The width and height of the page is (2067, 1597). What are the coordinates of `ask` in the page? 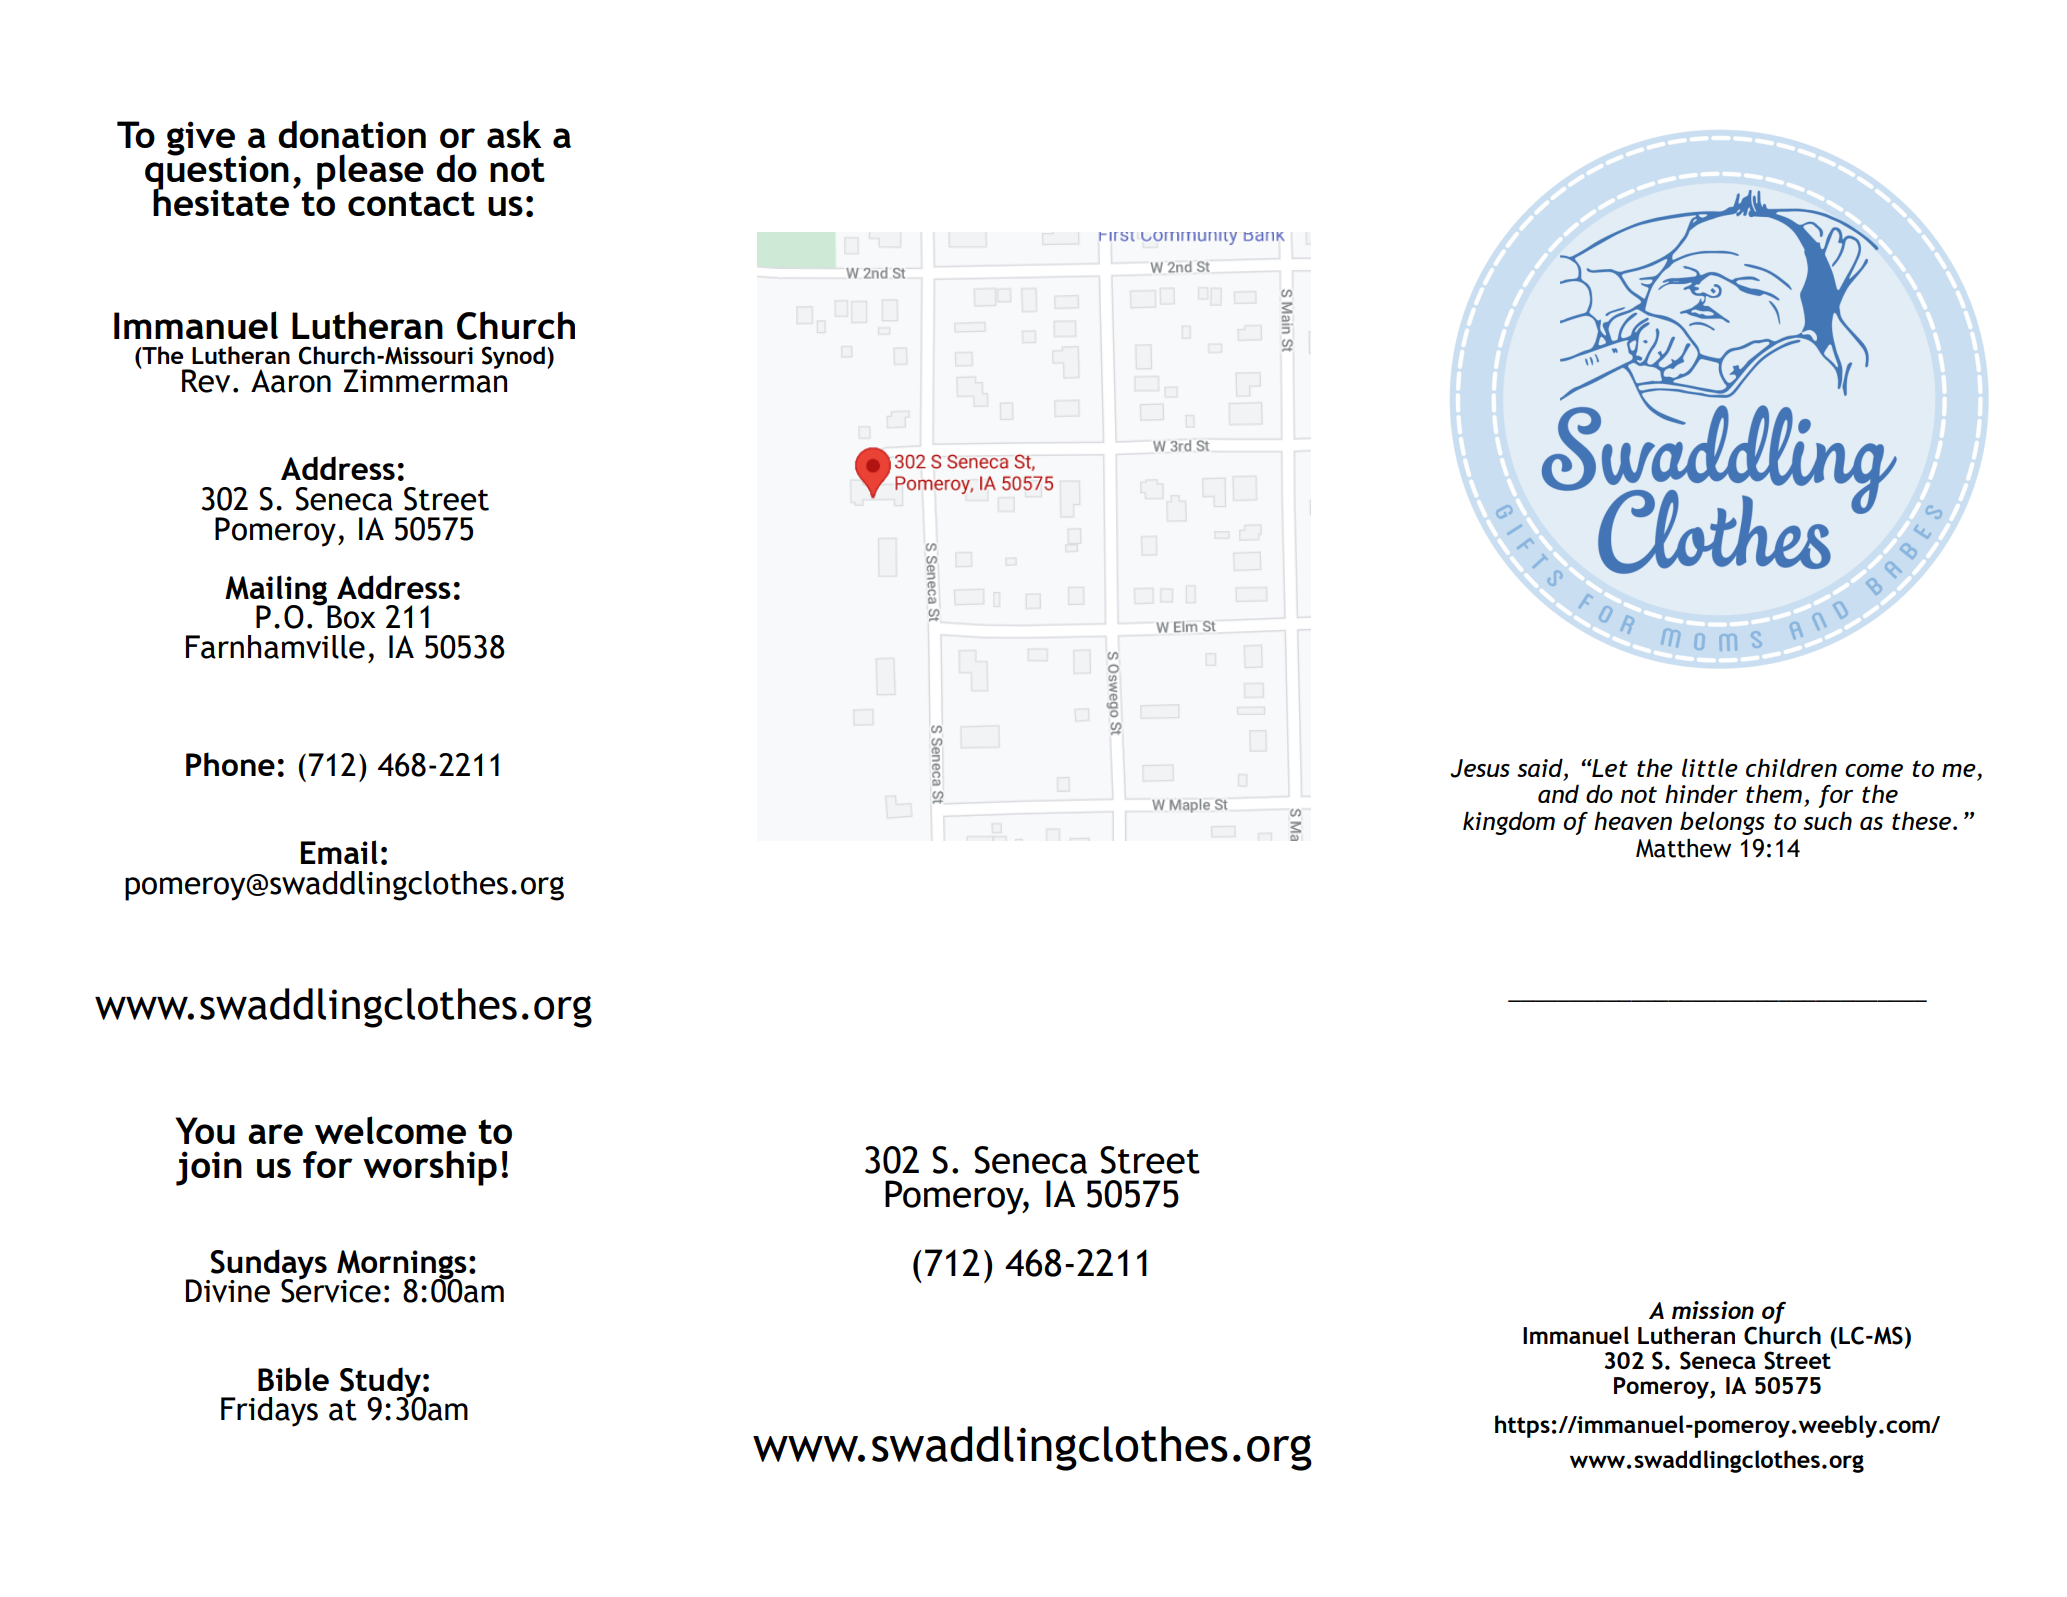 It's located at (514, 134).
